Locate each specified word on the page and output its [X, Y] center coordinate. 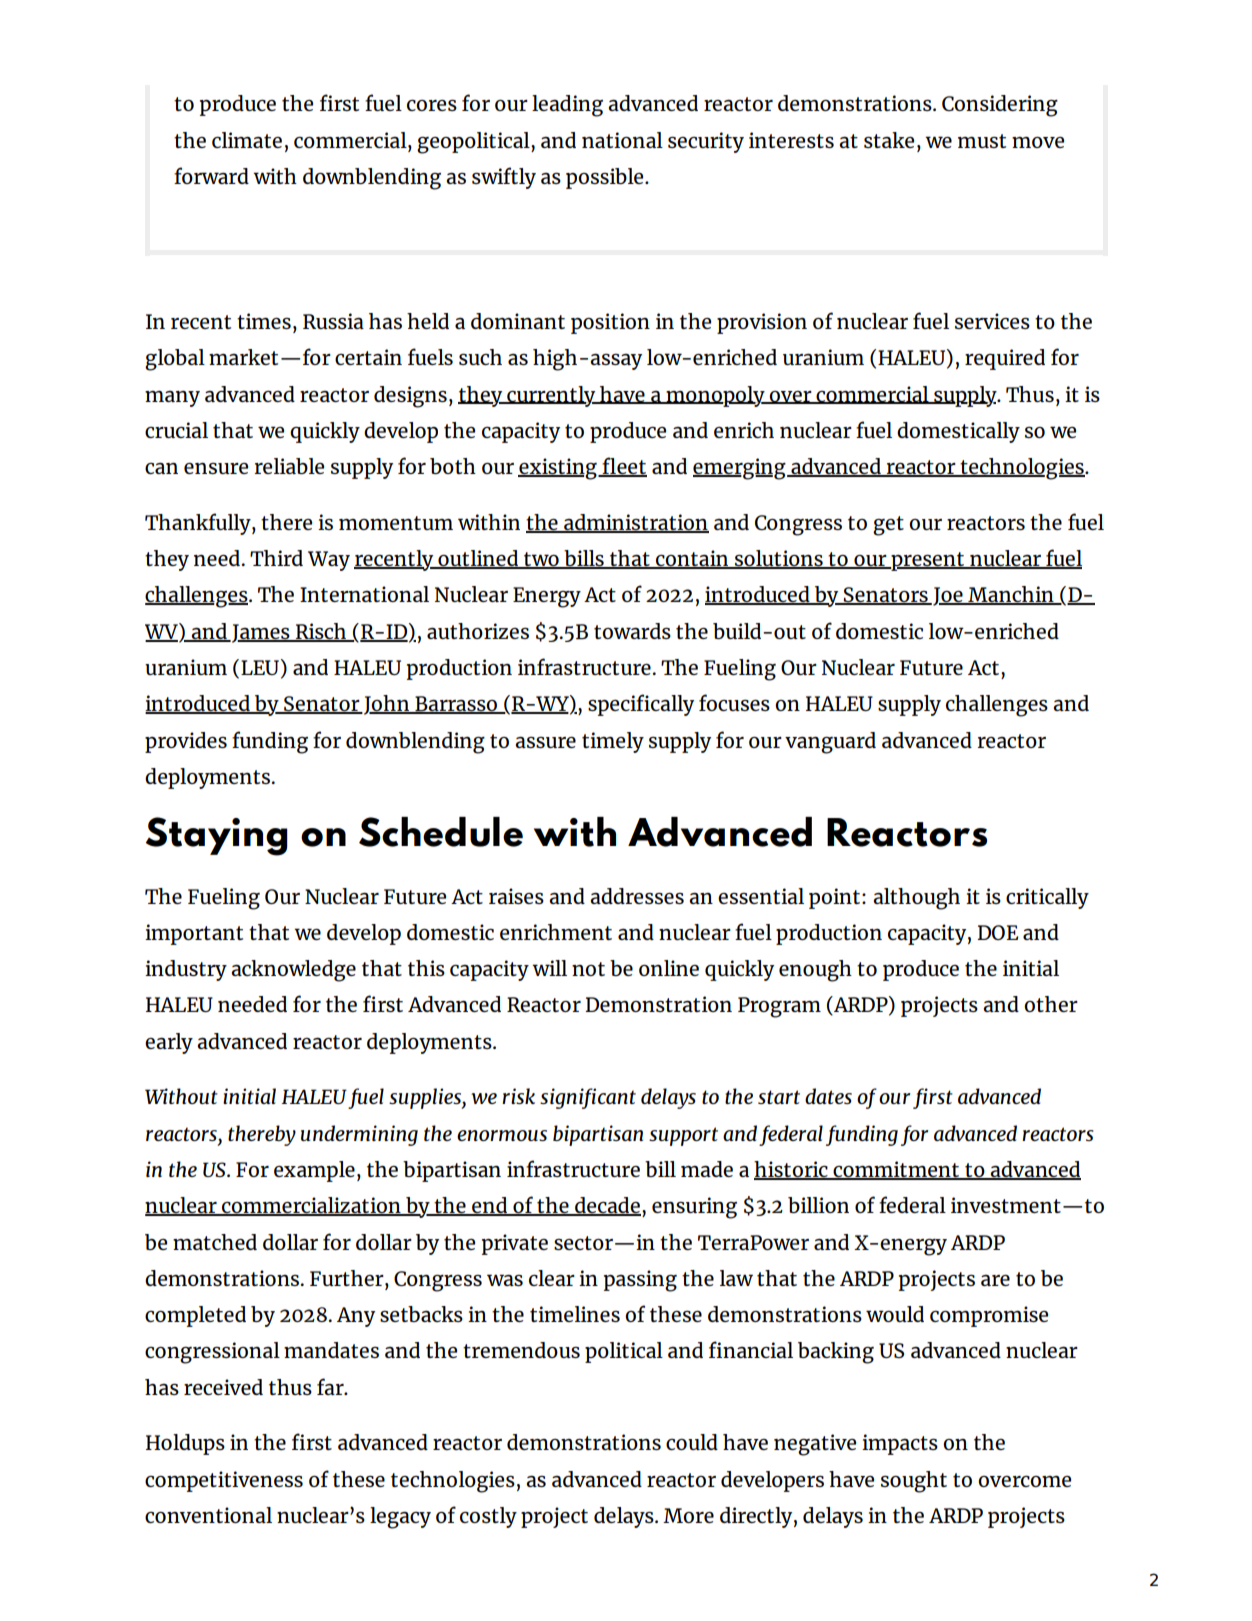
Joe [948, 596]
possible [606, 178]
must [982, 141]
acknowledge [293, 971]
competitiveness [224, 1481]
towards [632, 631]
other [1051, 1004]
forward [211, 175]
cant [617, 1097]
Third [276, 558]
